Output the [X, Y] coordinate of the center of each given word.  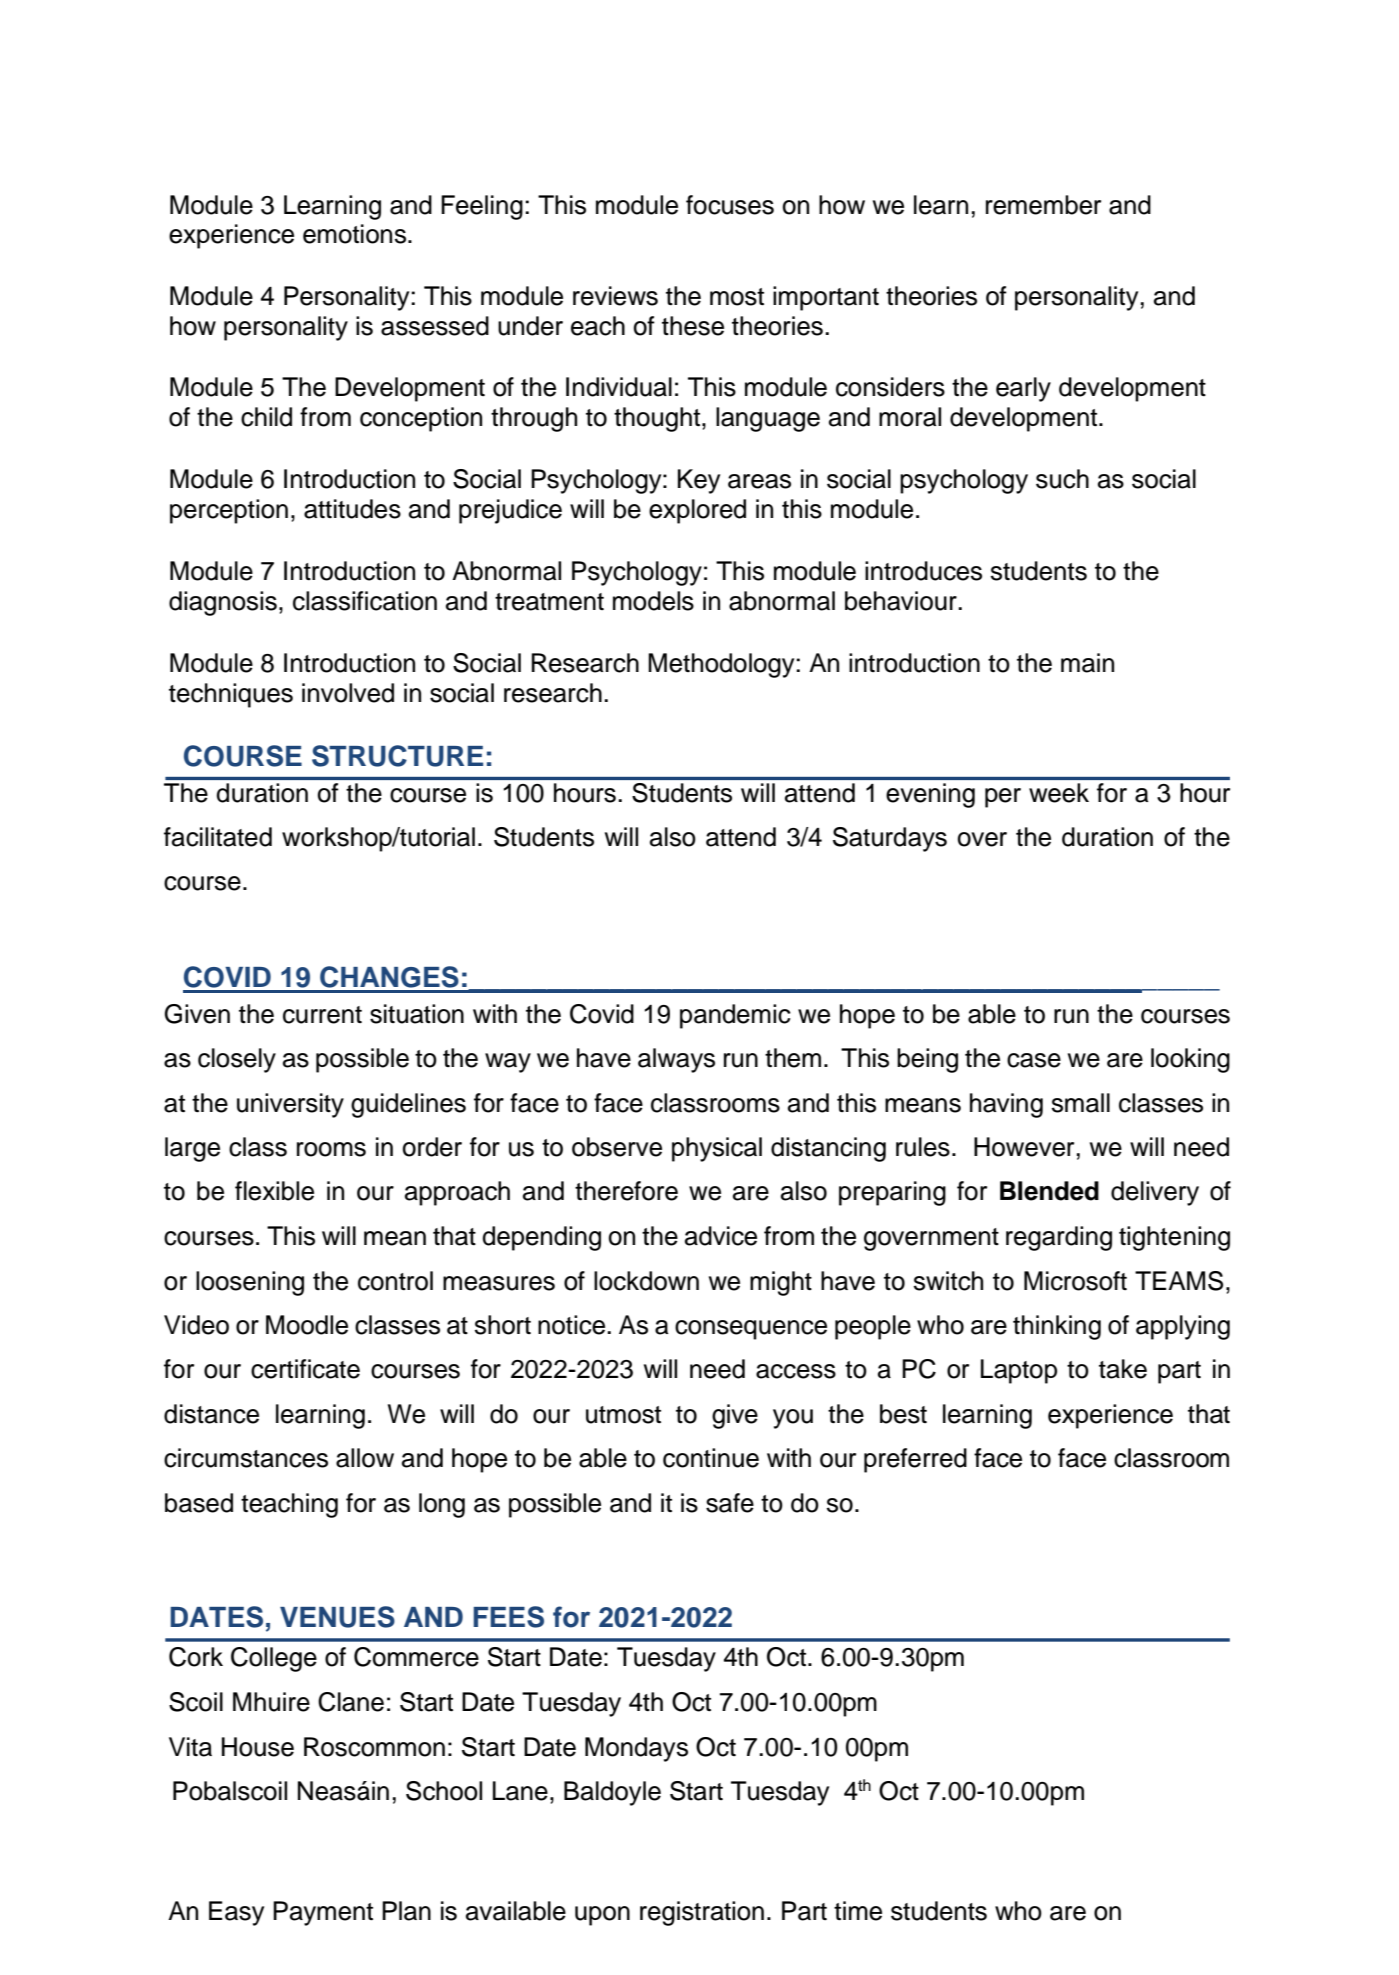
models [653, 601]
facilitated [218, 837]
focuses [730, 205]
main [1087, 663]
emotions [356, 234]
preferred [915, 1460]
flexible [274, 1191]
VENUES [337, 1617]
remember [1043, 205]
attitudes [352, 509]
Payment [323, 1913]
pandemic [735, 1016]
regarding [1059, 1238]
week [1059, 793]
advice [721, 1236]
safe [730, 1503]
